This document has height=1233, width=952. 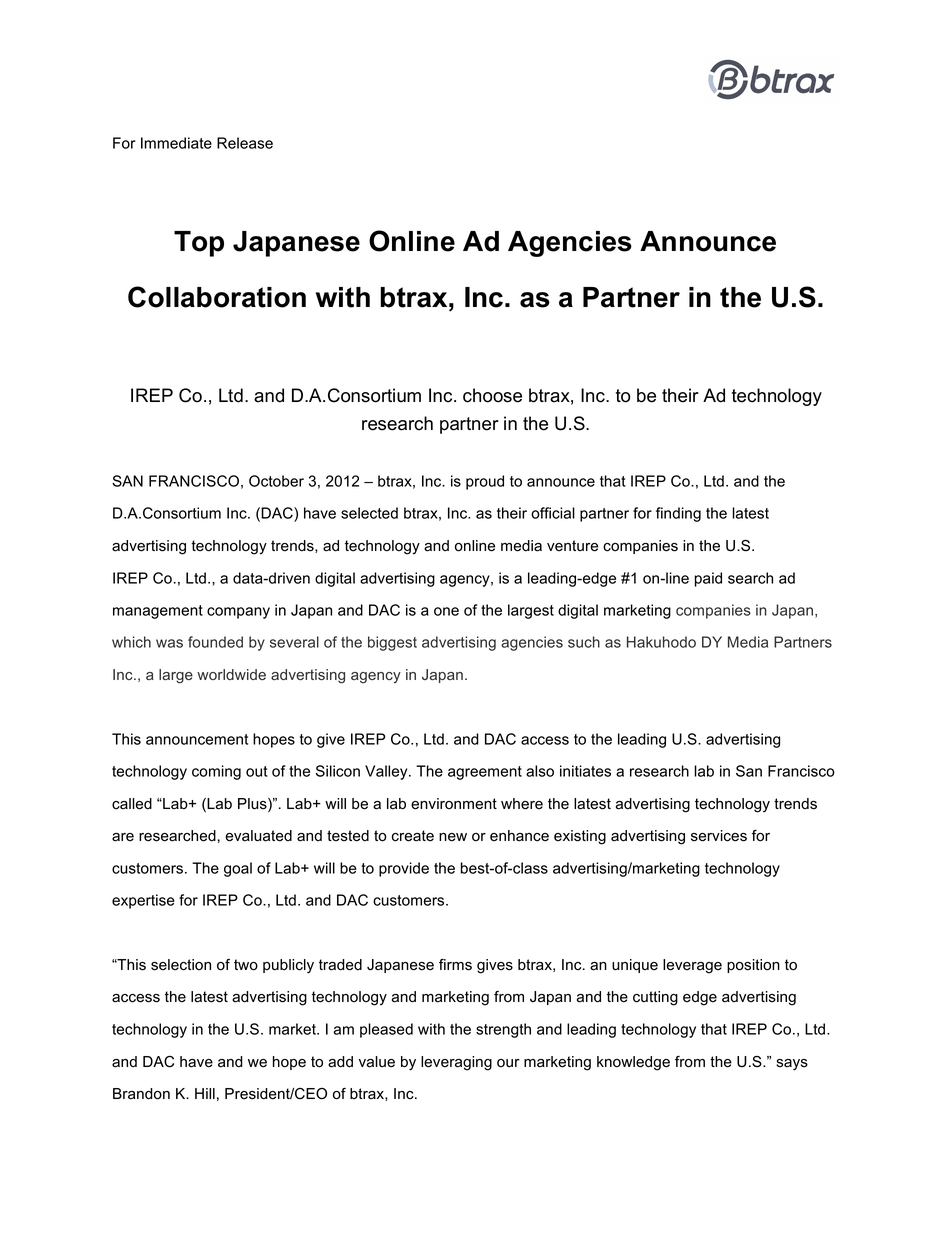 What do you see at coordinates (453, 837) in the document?
I see `new` at bounding box center [453, 837].
